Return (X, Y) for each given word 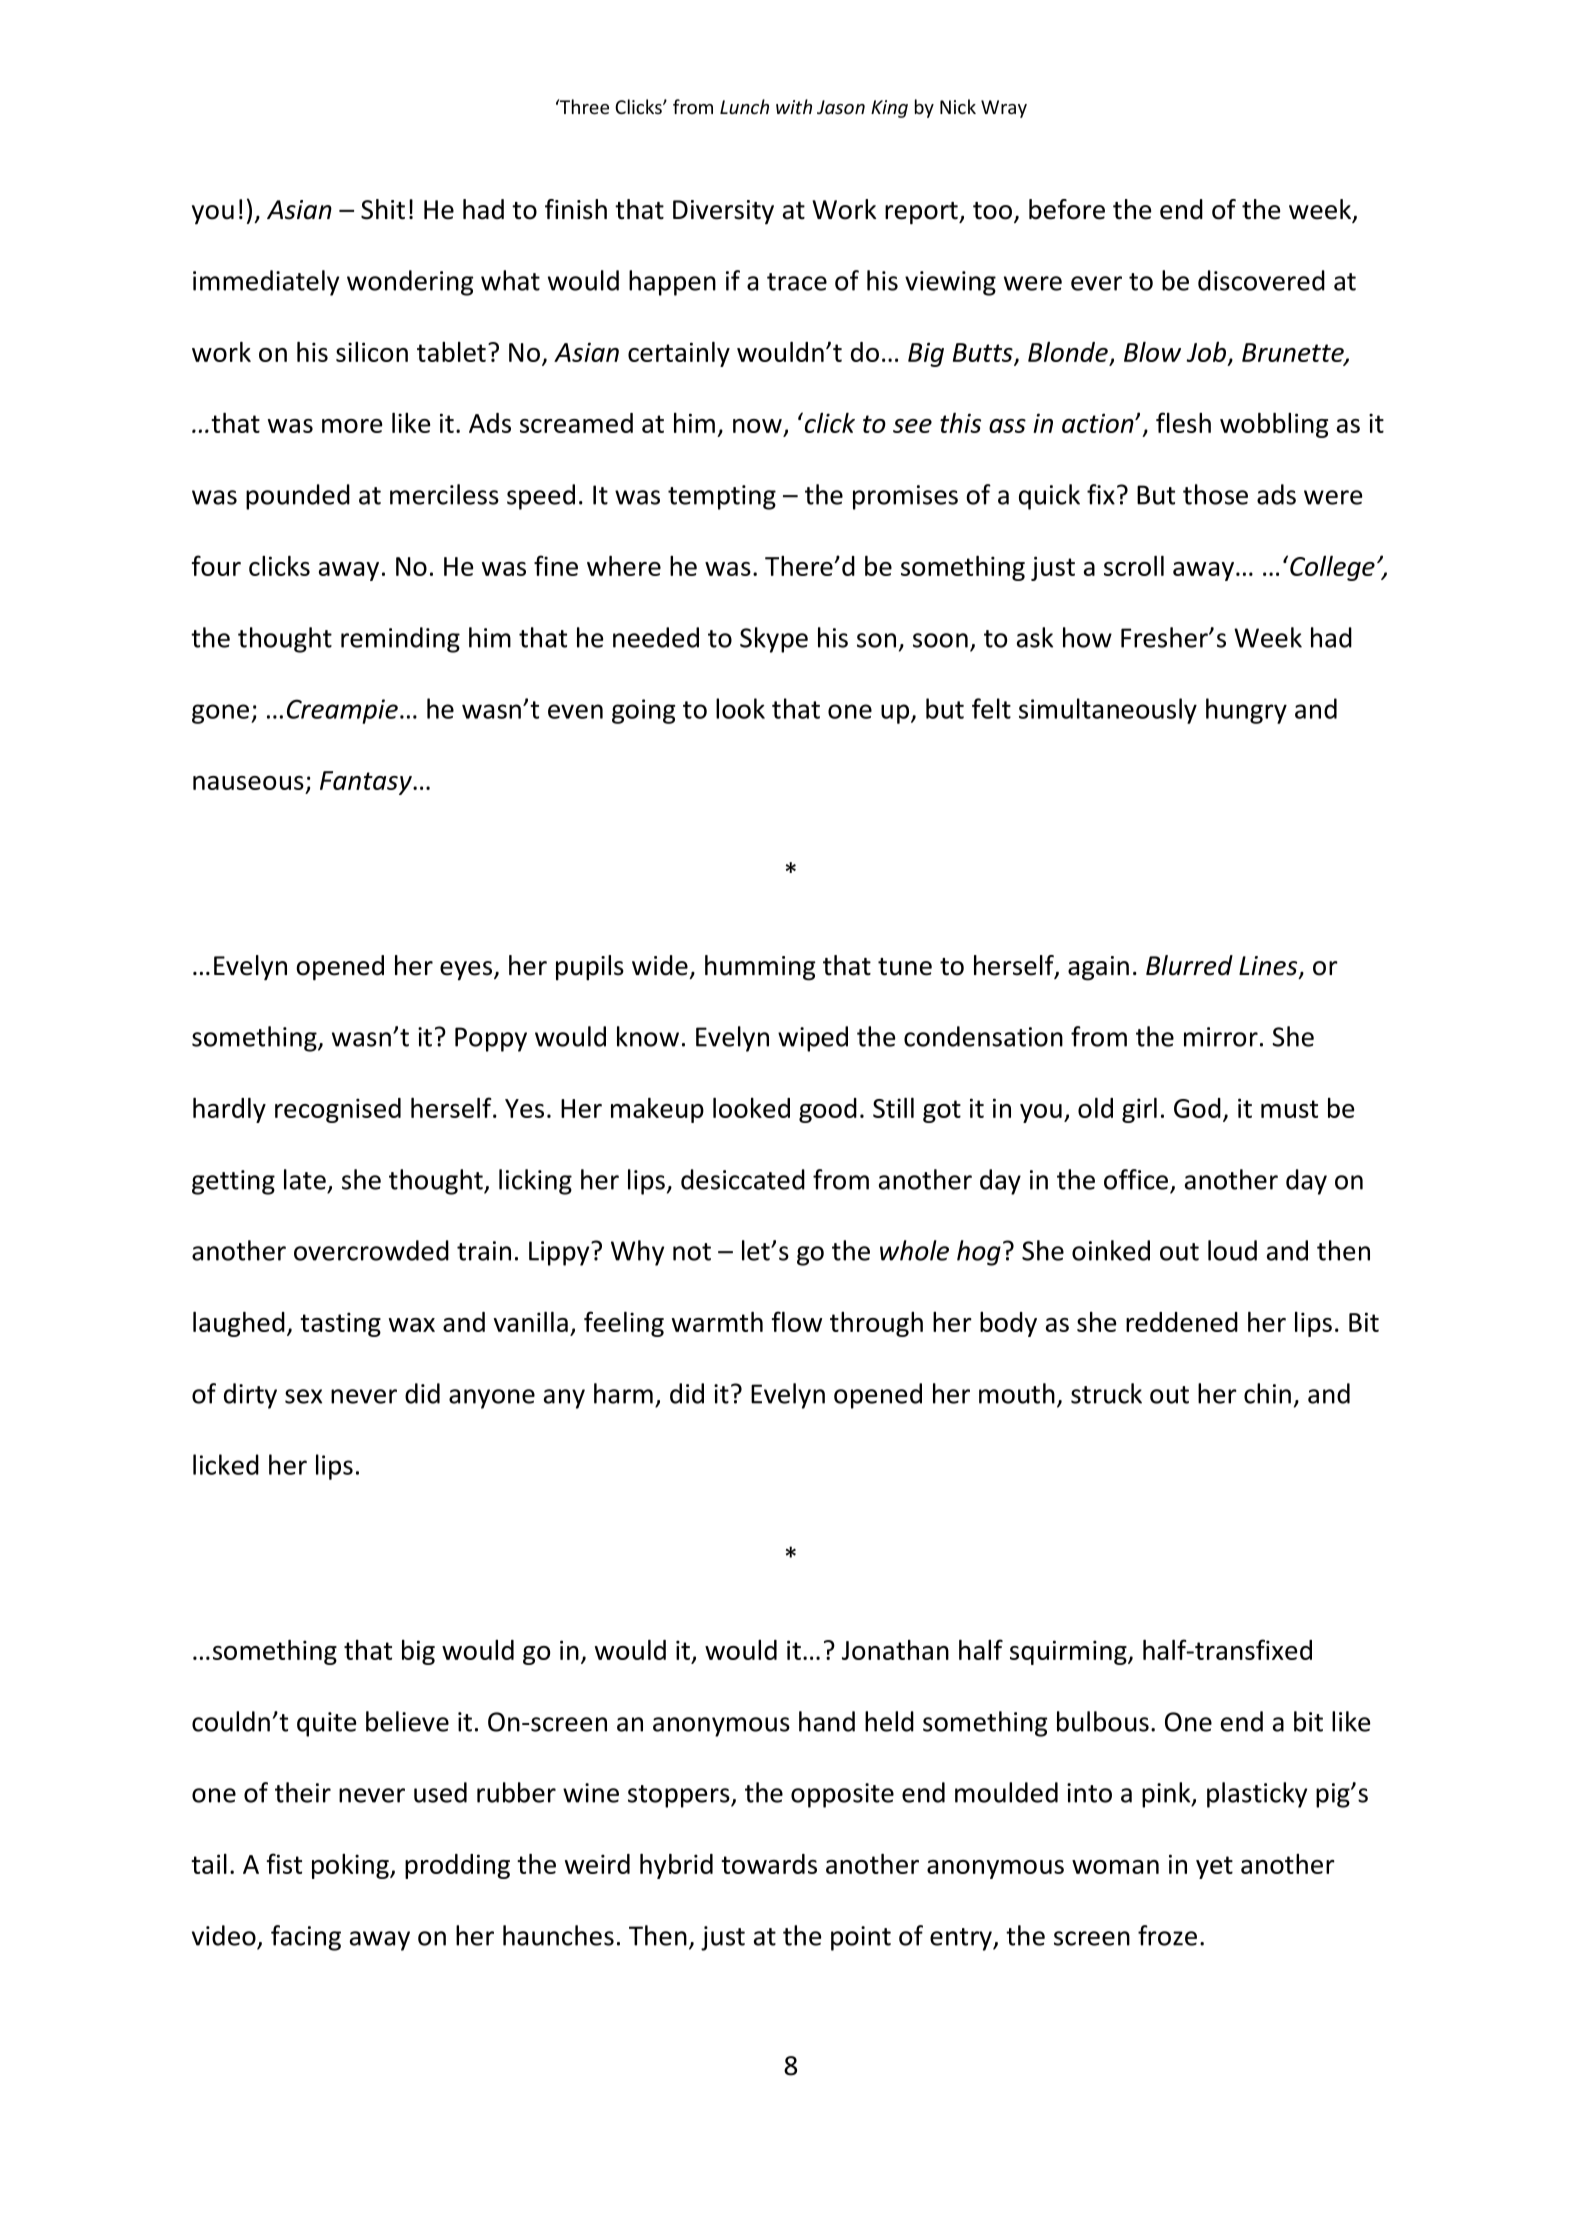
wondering (410, 283)
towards (769, 1864)
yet (1214, 1867)
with (794, 106)
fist (284, 1863)
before (1067, 209)
